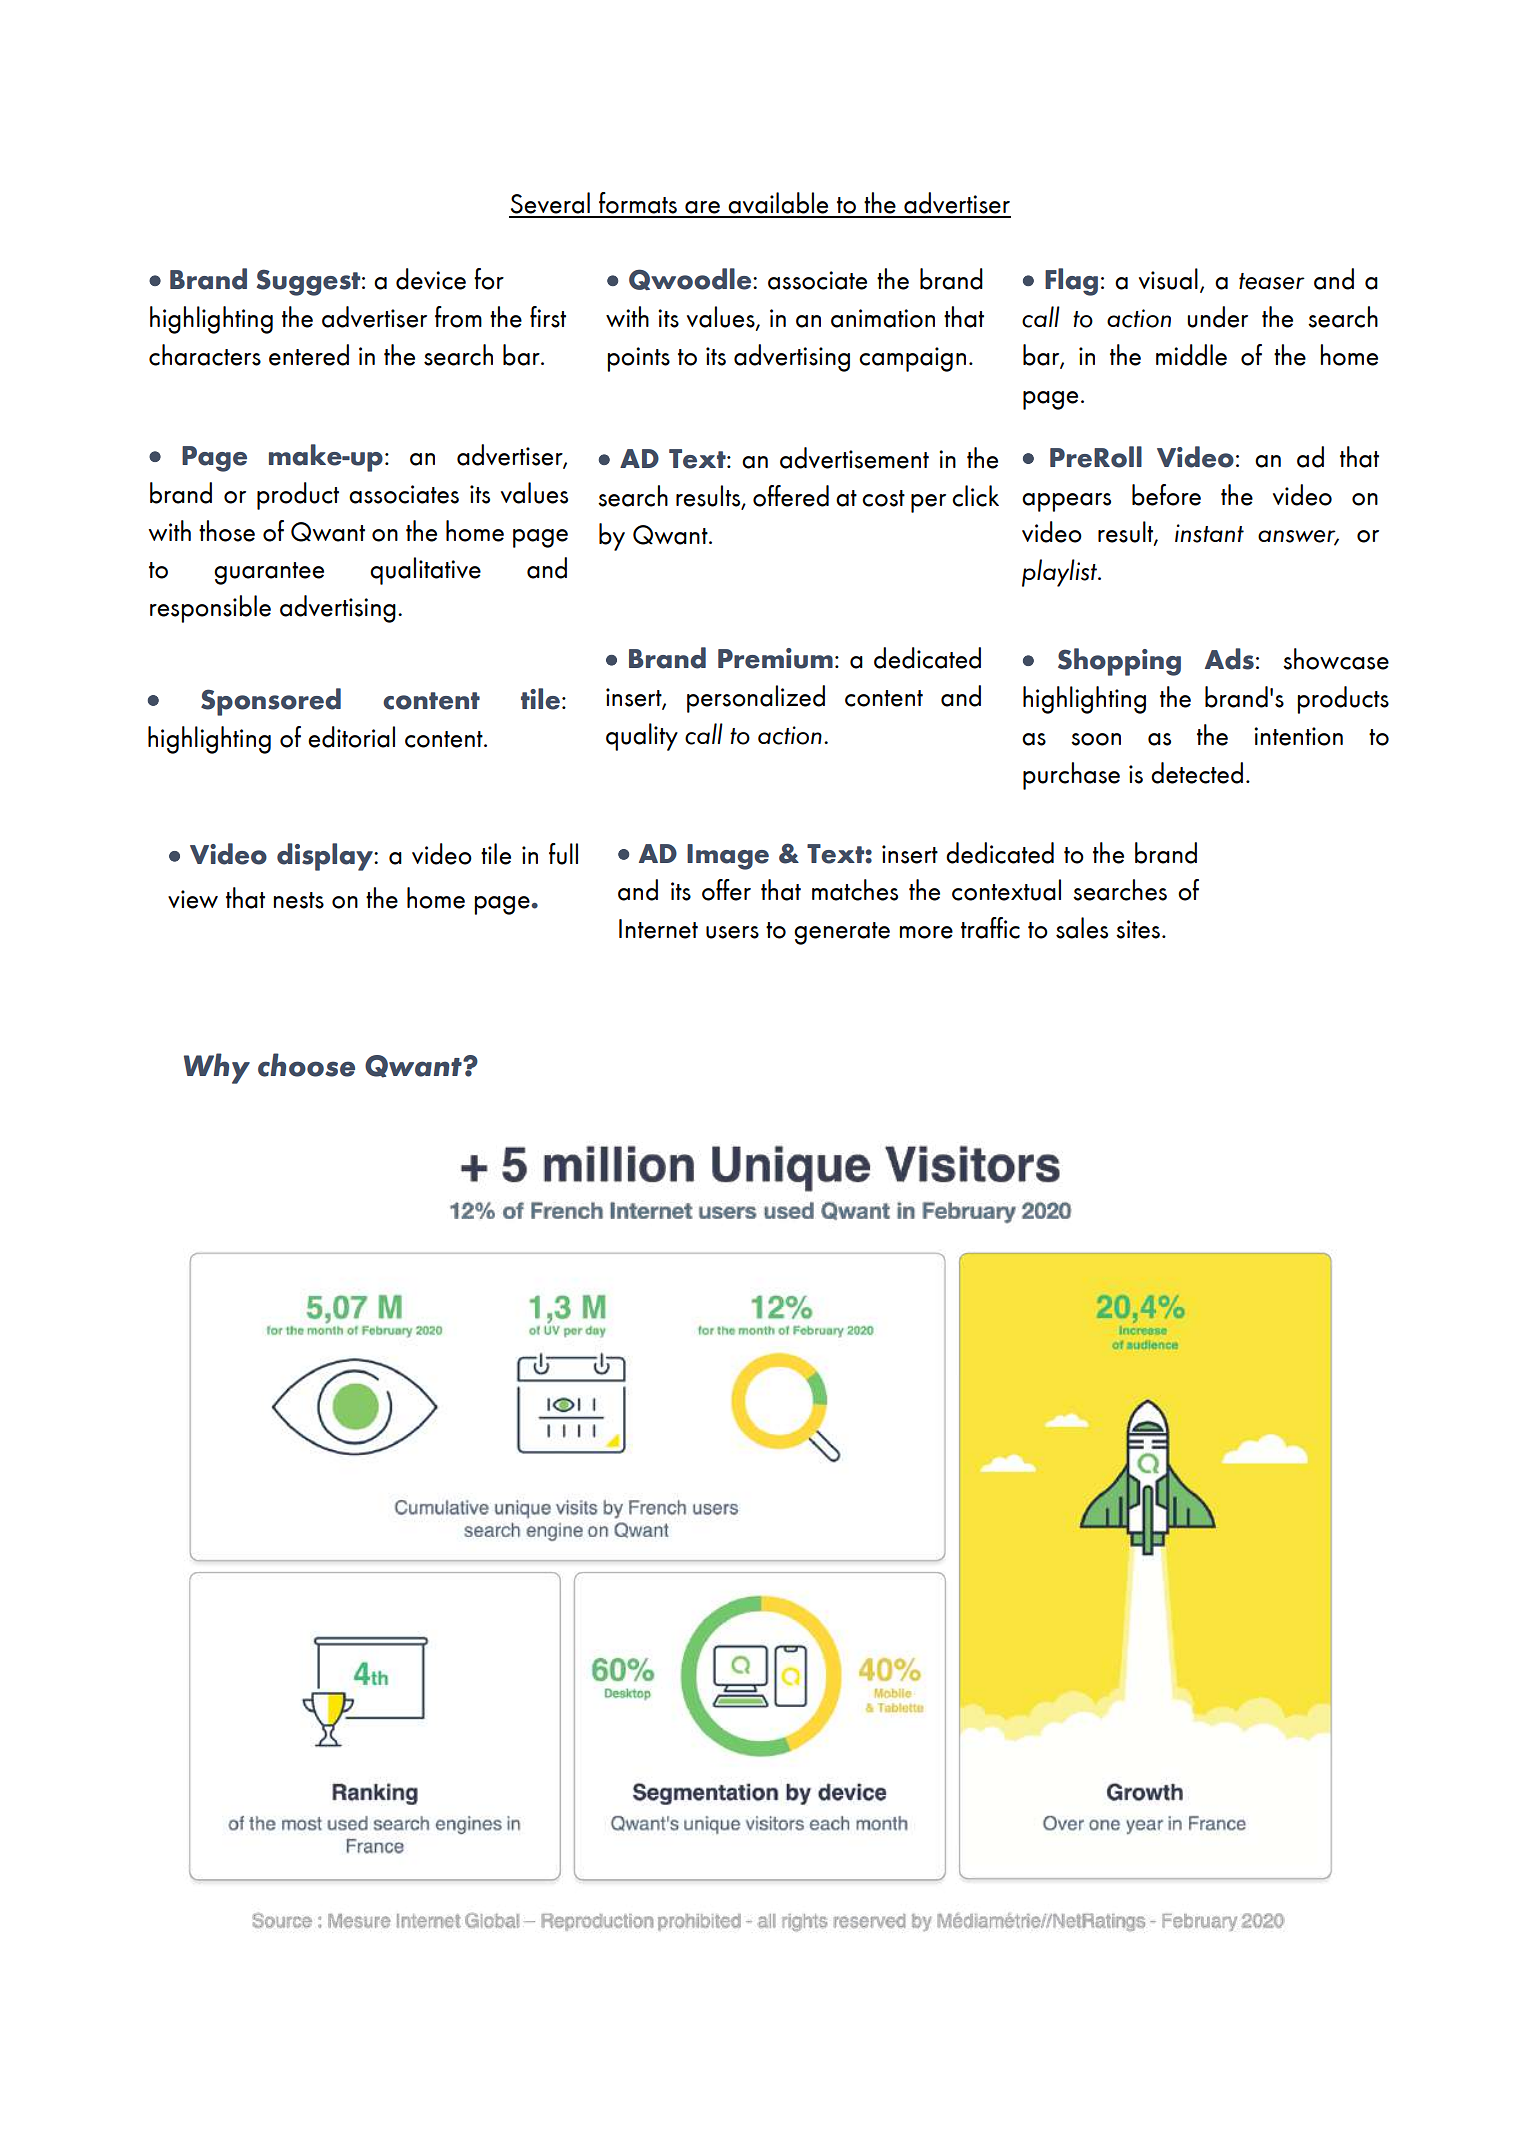 This page has height=2143, width=1515. I want to click on instant, so click(1209, 533).
